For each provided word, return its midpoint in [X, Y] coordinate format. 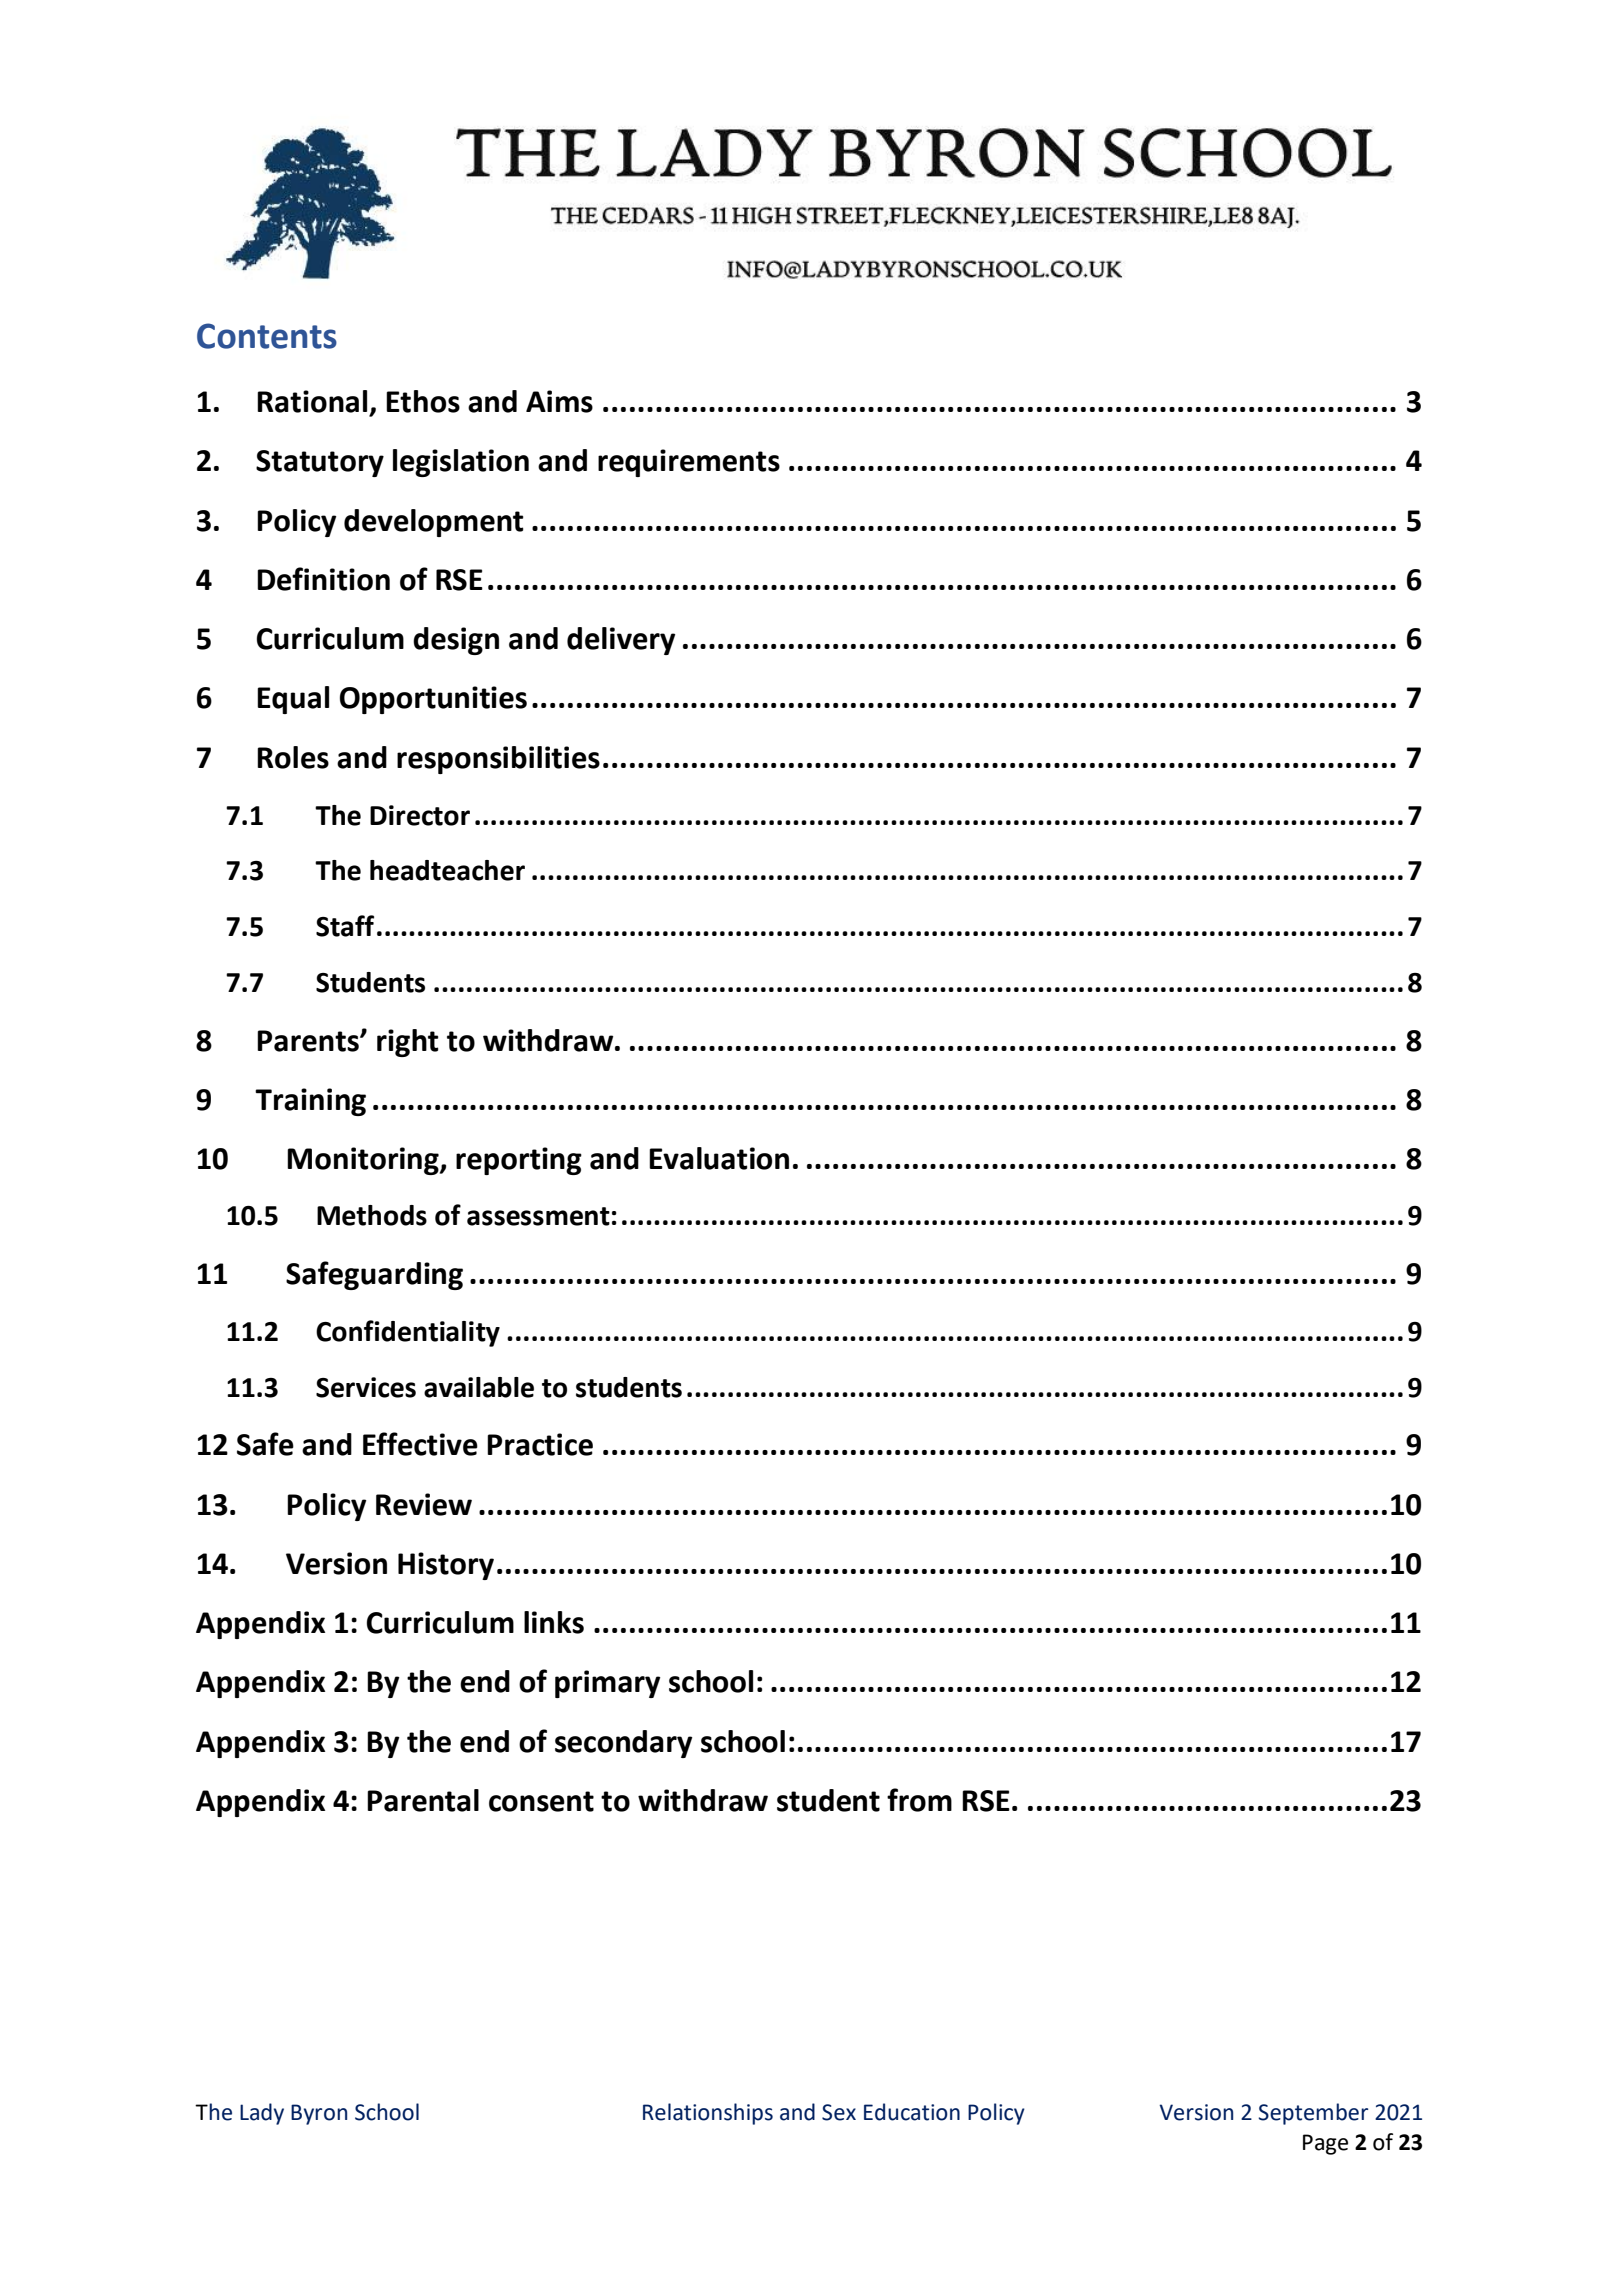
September [1313, 2114]
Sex [839, 2112]
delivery [621, 641]
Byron [319, 2114]
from [919, 1800]
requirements [689, 463]
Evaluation [719, 1158]
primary [607, 1684]
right [408, 1043]
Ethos [423, 401]
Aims [559, 401]
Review [424, 1504]
